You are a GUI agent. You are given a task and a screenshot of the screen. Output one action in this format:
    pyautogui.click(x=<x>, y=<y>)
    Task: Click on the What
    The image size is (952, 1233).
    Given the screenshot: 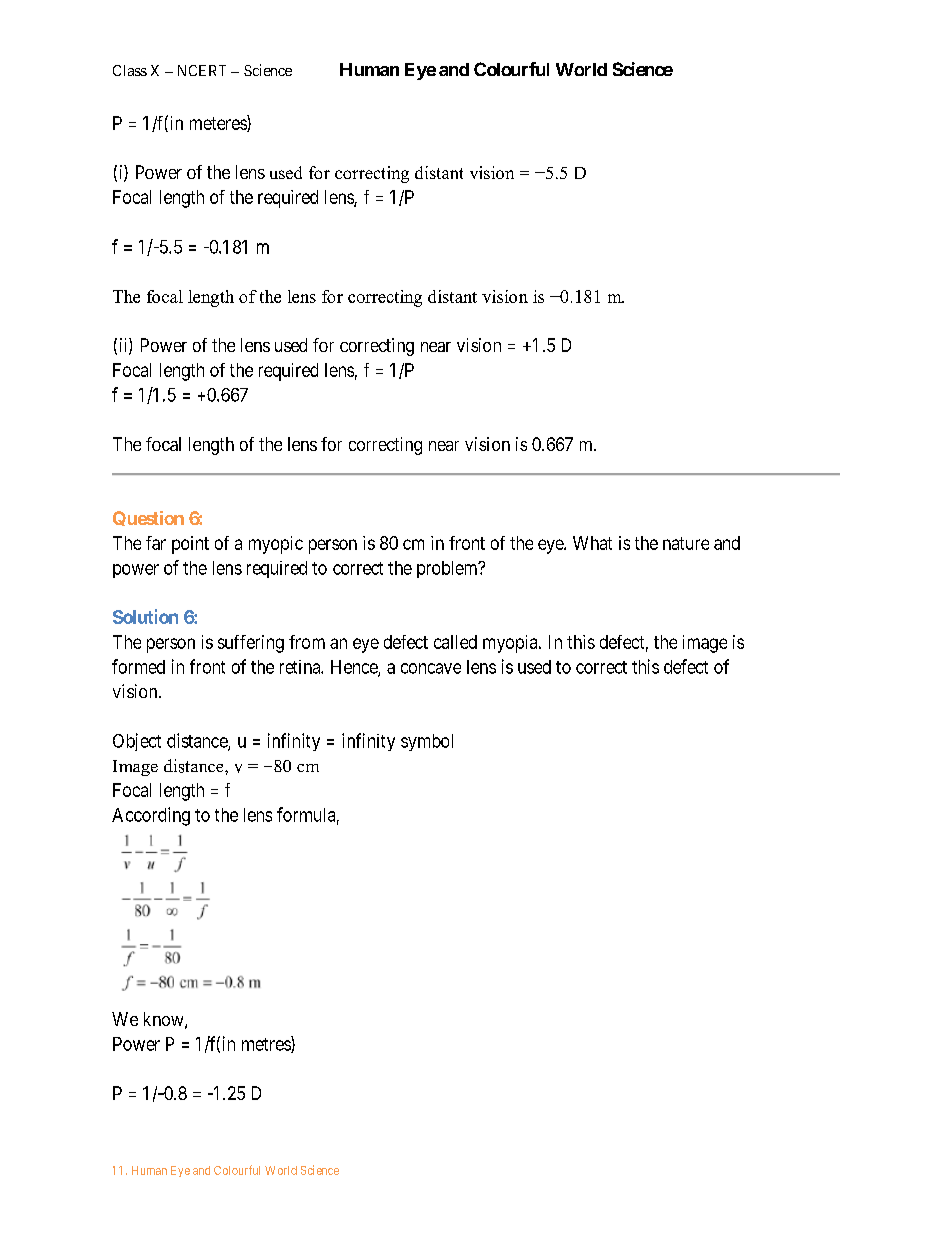 What is the action you would take?
    pyautogui.click(x=592, y=543)
